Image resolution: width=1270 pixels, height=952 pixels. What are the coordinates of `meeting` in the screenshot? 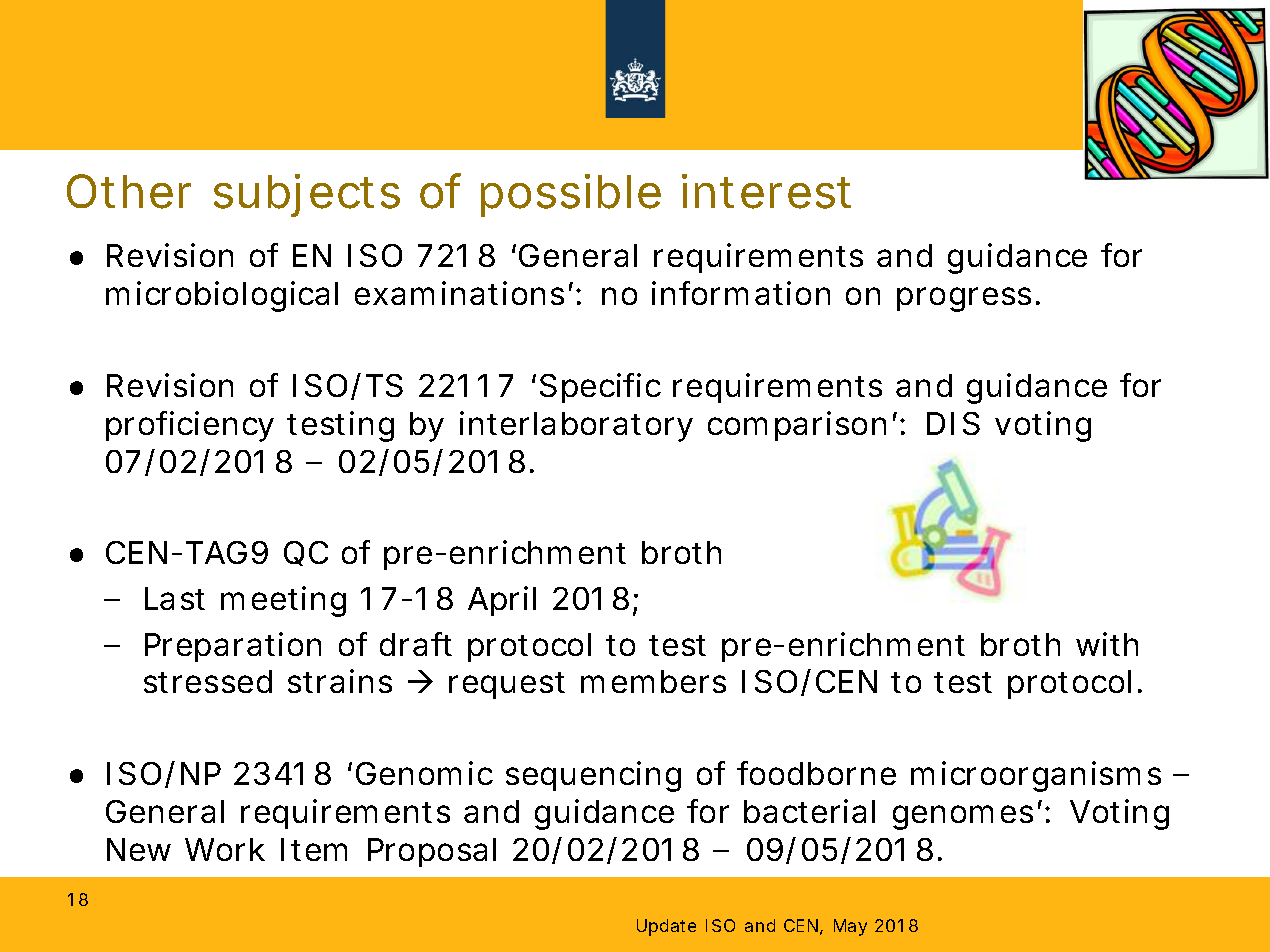 It's located at (283, 601).
